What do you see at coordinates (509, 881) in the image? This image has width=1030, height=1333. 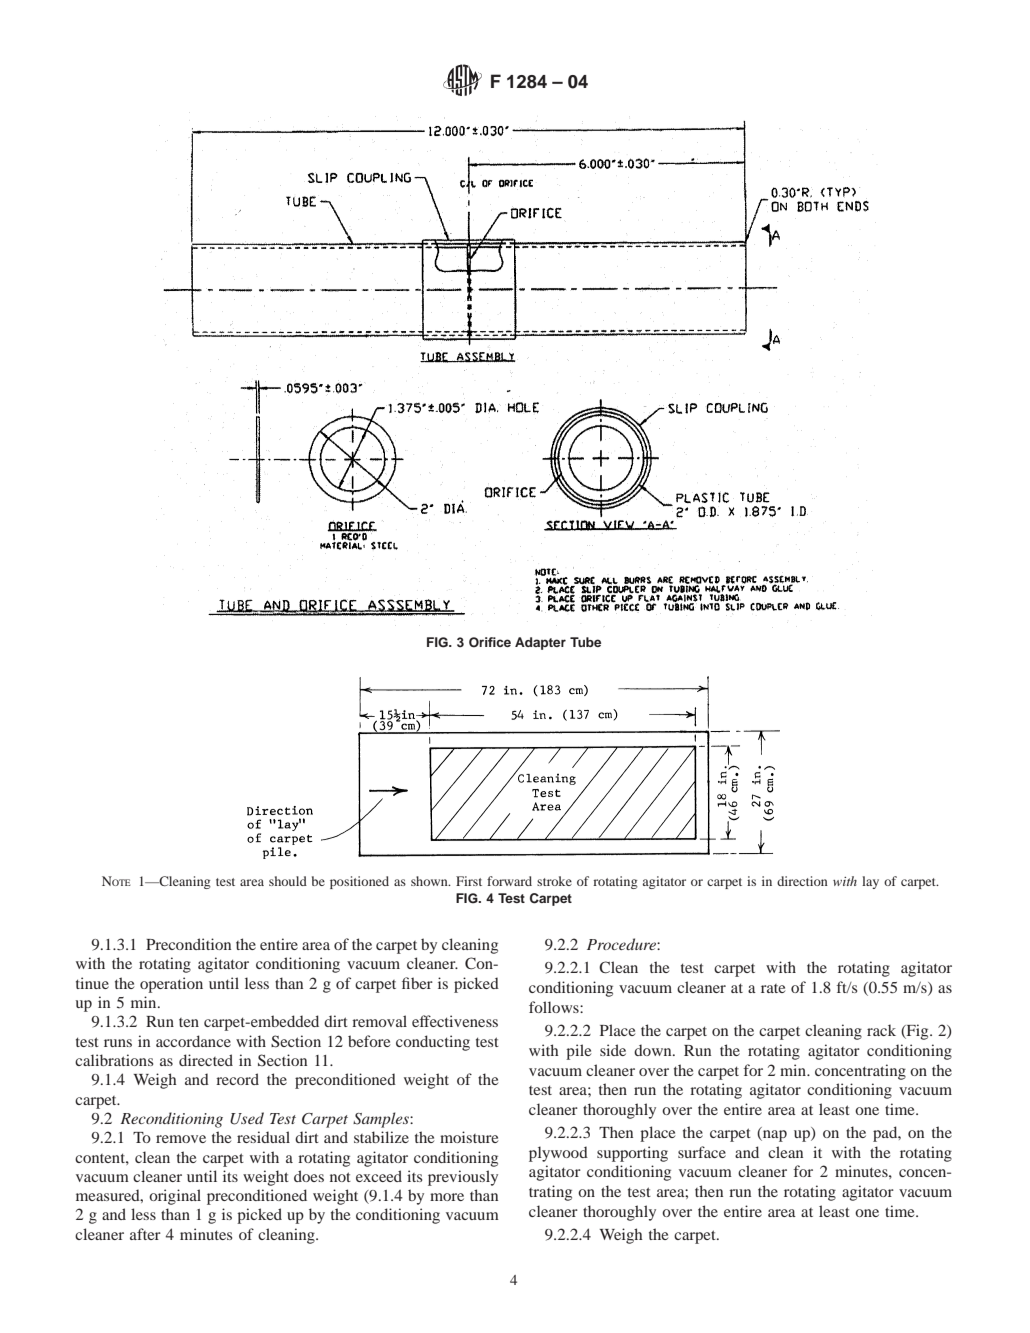 I see `forward` at bounding box center [509, 881].
